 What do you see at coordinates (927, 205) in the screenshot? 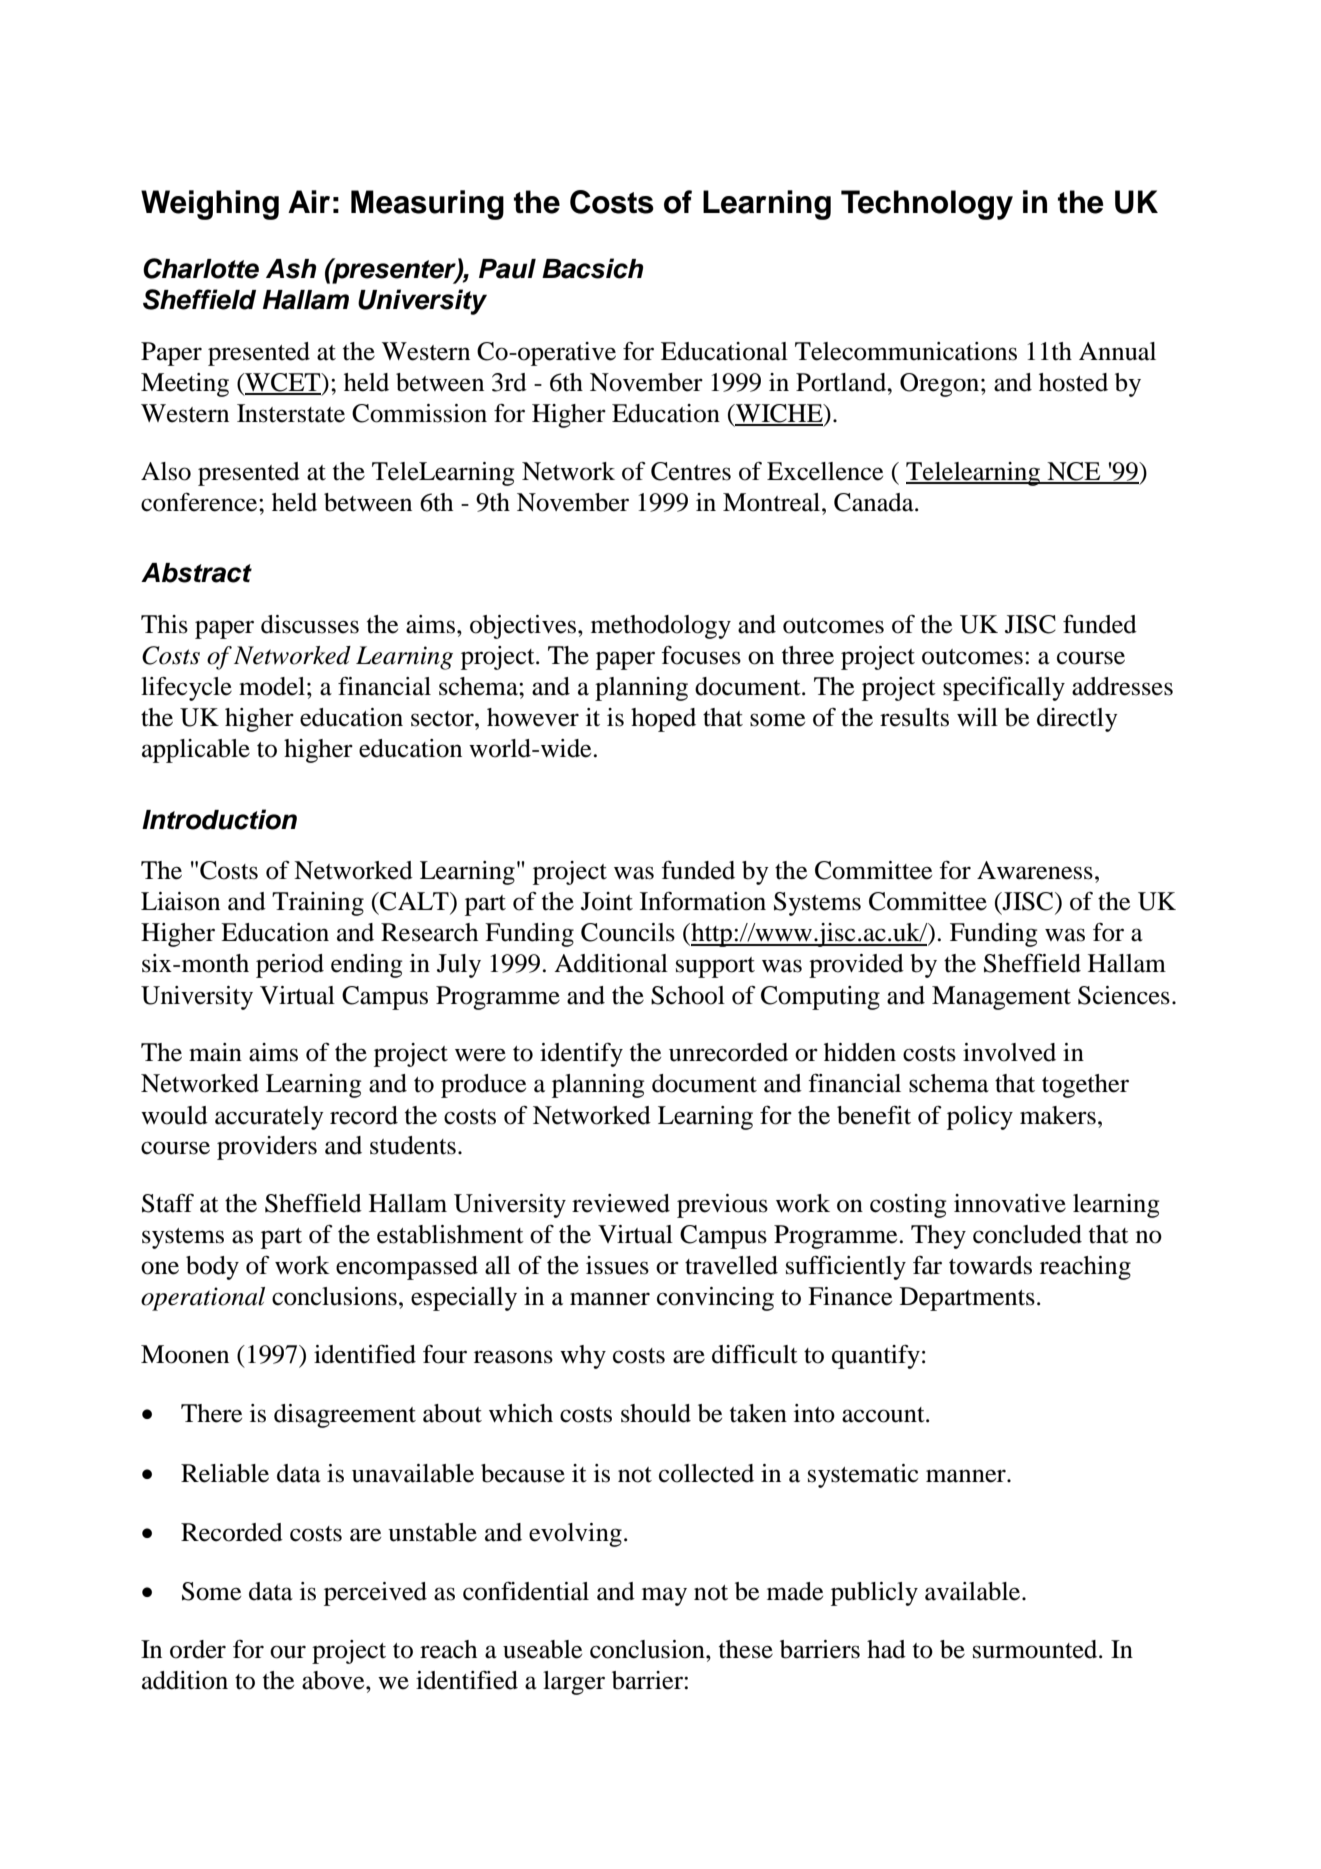
I see `Technology` at bounding box center [927, 205].
